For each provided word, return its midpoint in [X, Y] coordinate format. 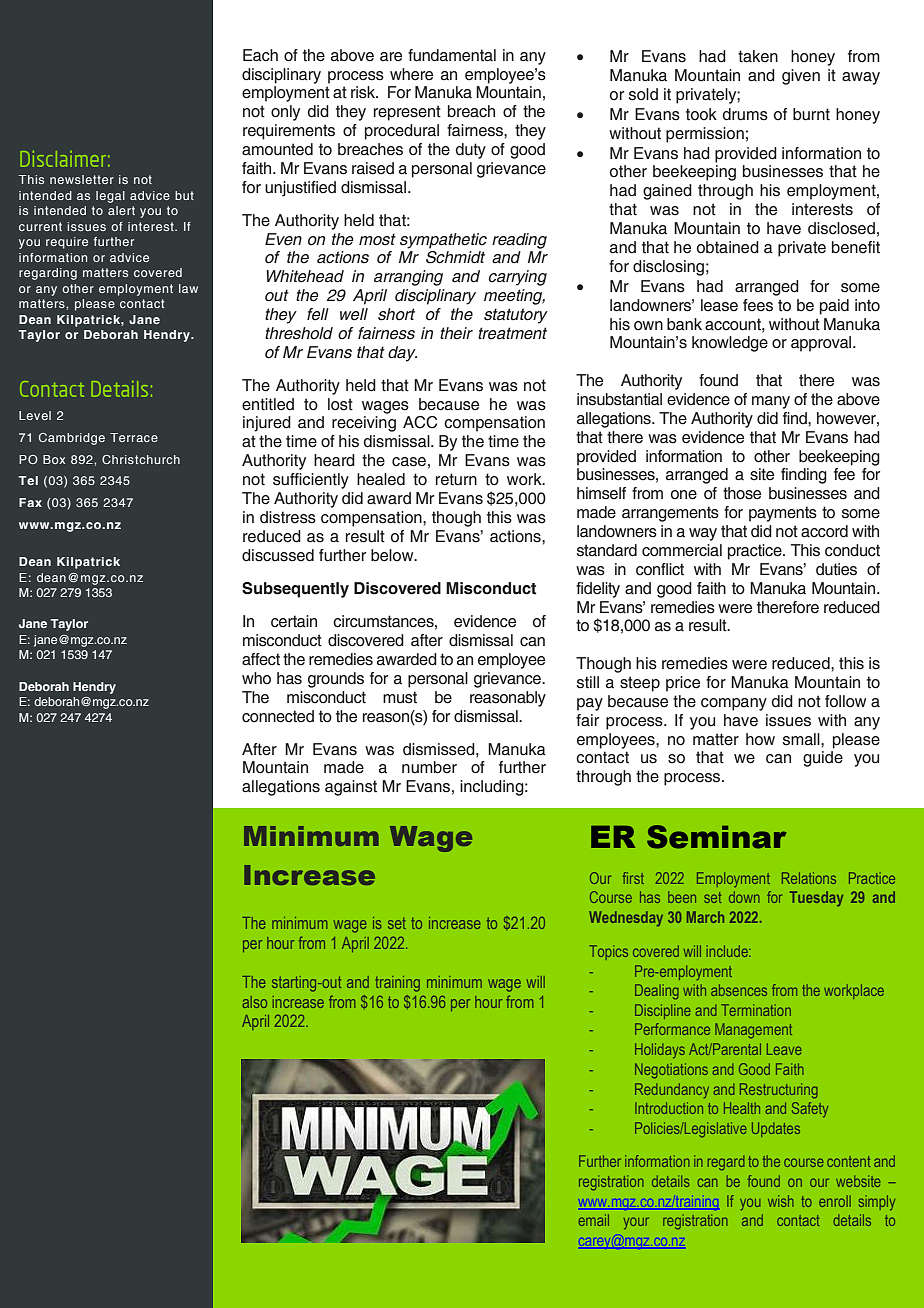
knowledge [730, 344]
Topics [609, 952]
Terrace [134, 437]
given [801, 77]
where [411, 74]
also [255, 1002]
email [594, 1220]
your [636, 1223]
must [400, 697]
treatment [512, 333]
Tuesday [816, 899]
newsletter [82, 179]
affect [261, 659]
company [734, 704]
